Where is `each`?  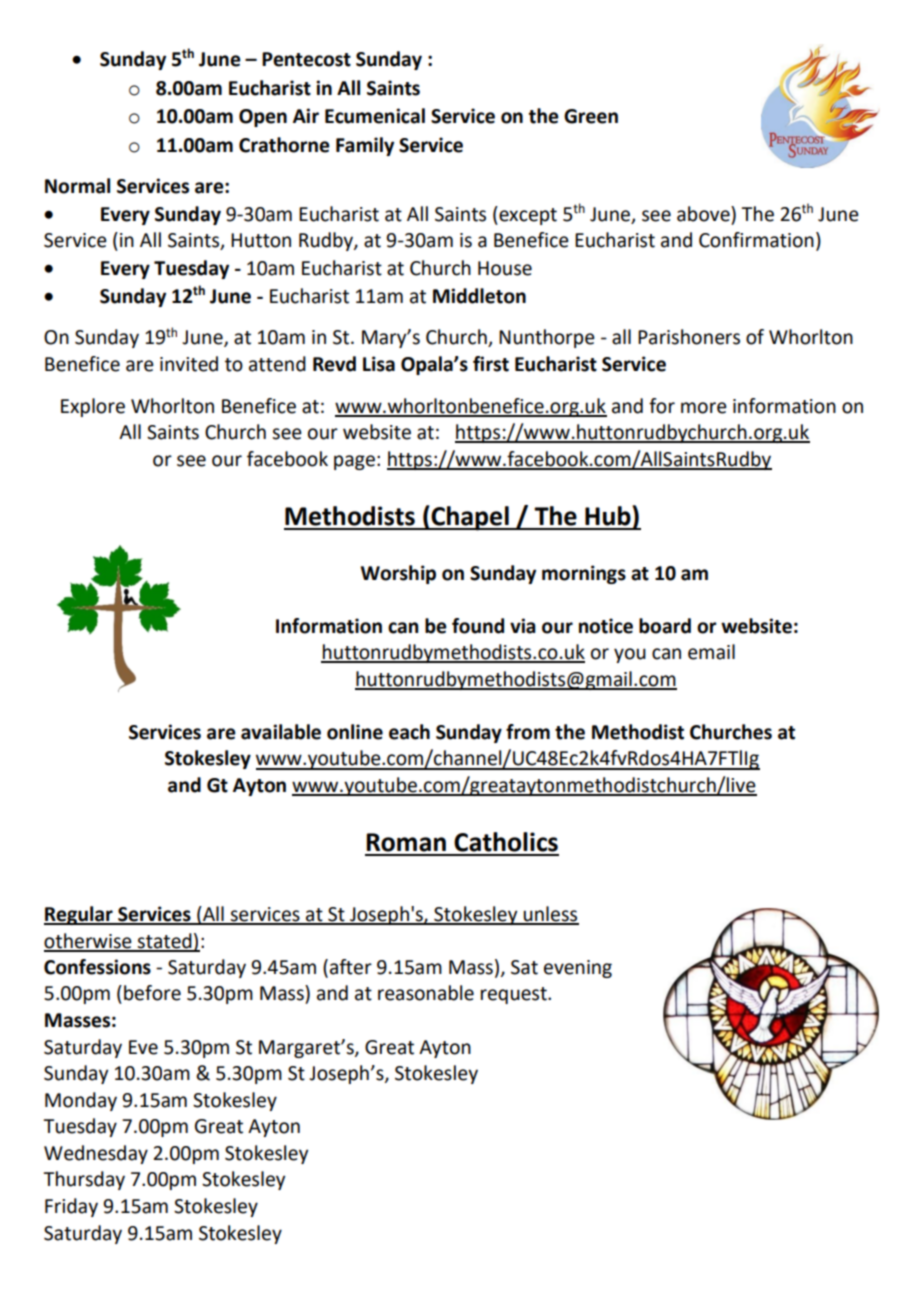
each is located at coordinates (409, 732).
